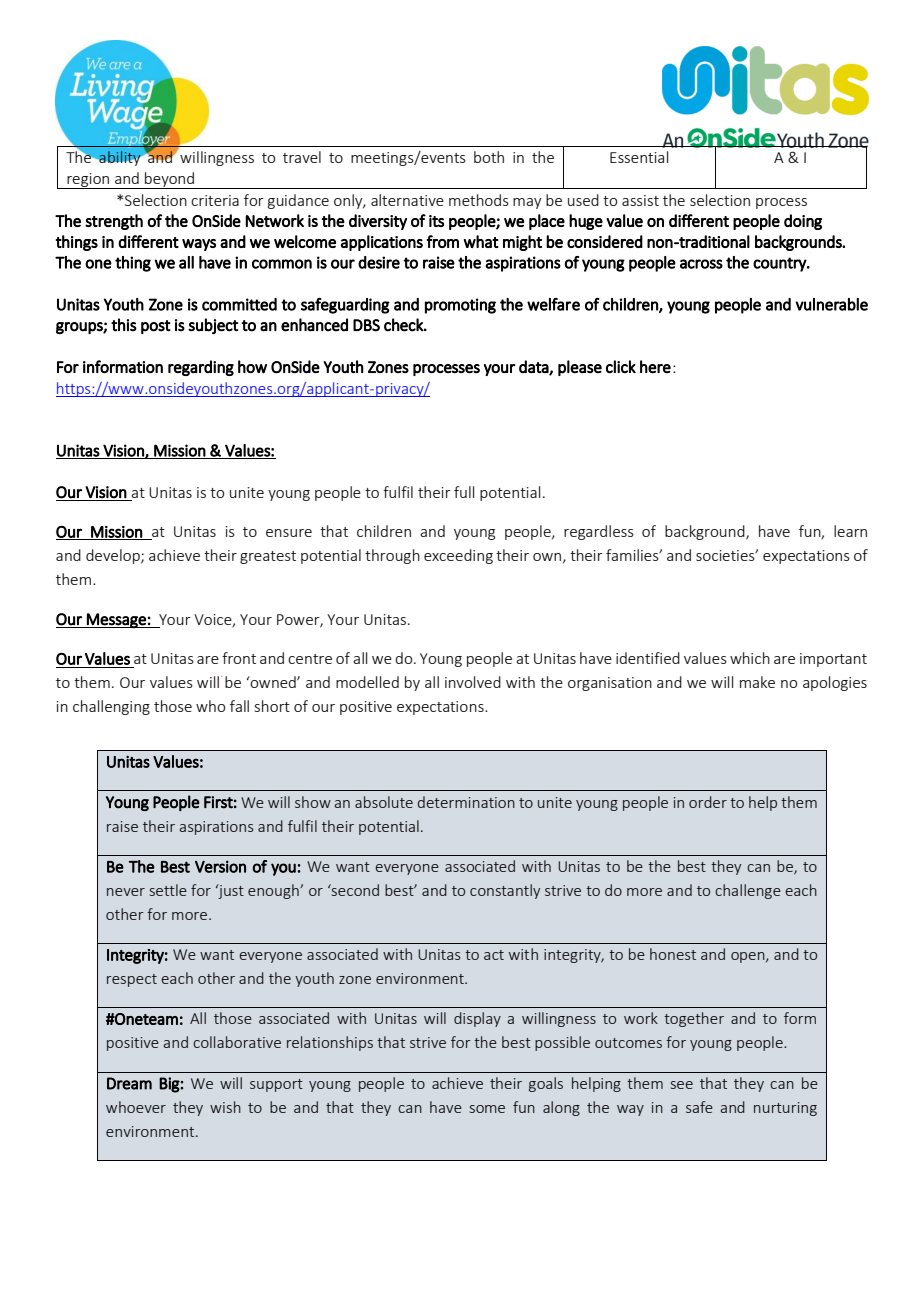 The image size is (924, 1308). I want to click on order, so click(708, 802).
